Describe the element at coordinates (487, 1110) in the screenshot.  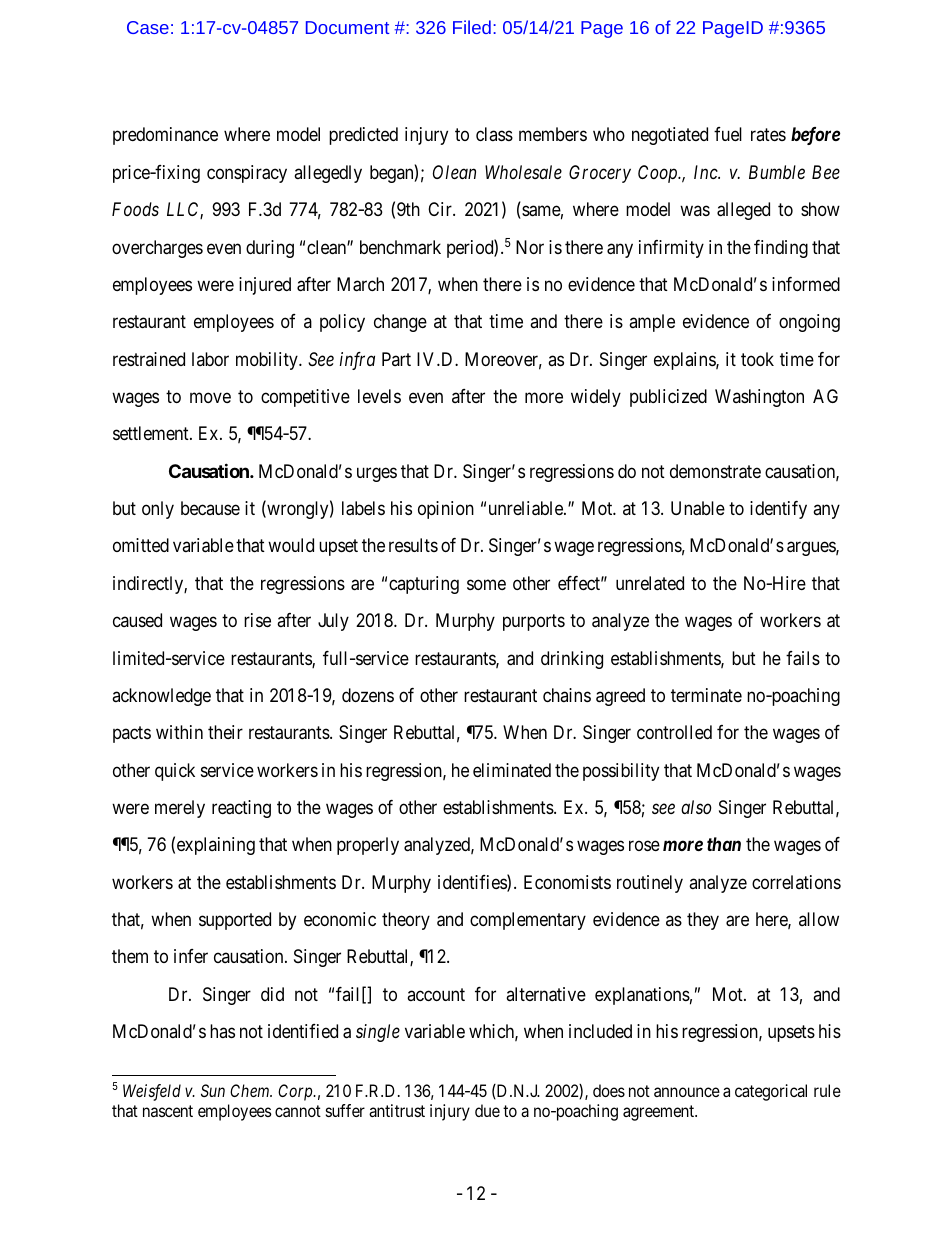
I see `due` at that location.
